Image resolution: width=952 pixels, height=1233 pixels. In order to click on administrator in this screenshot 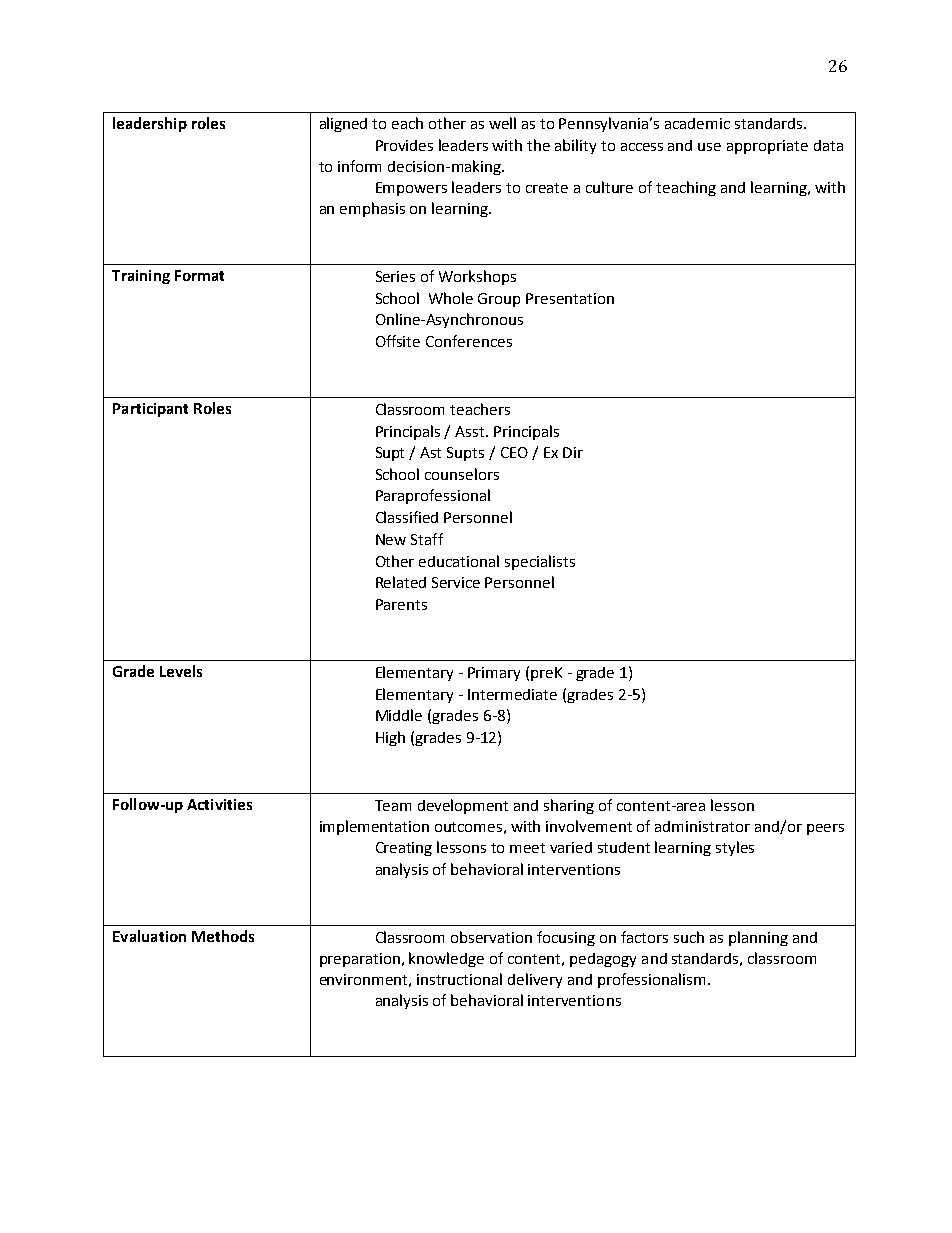, I will do `click(702, 826)`.
